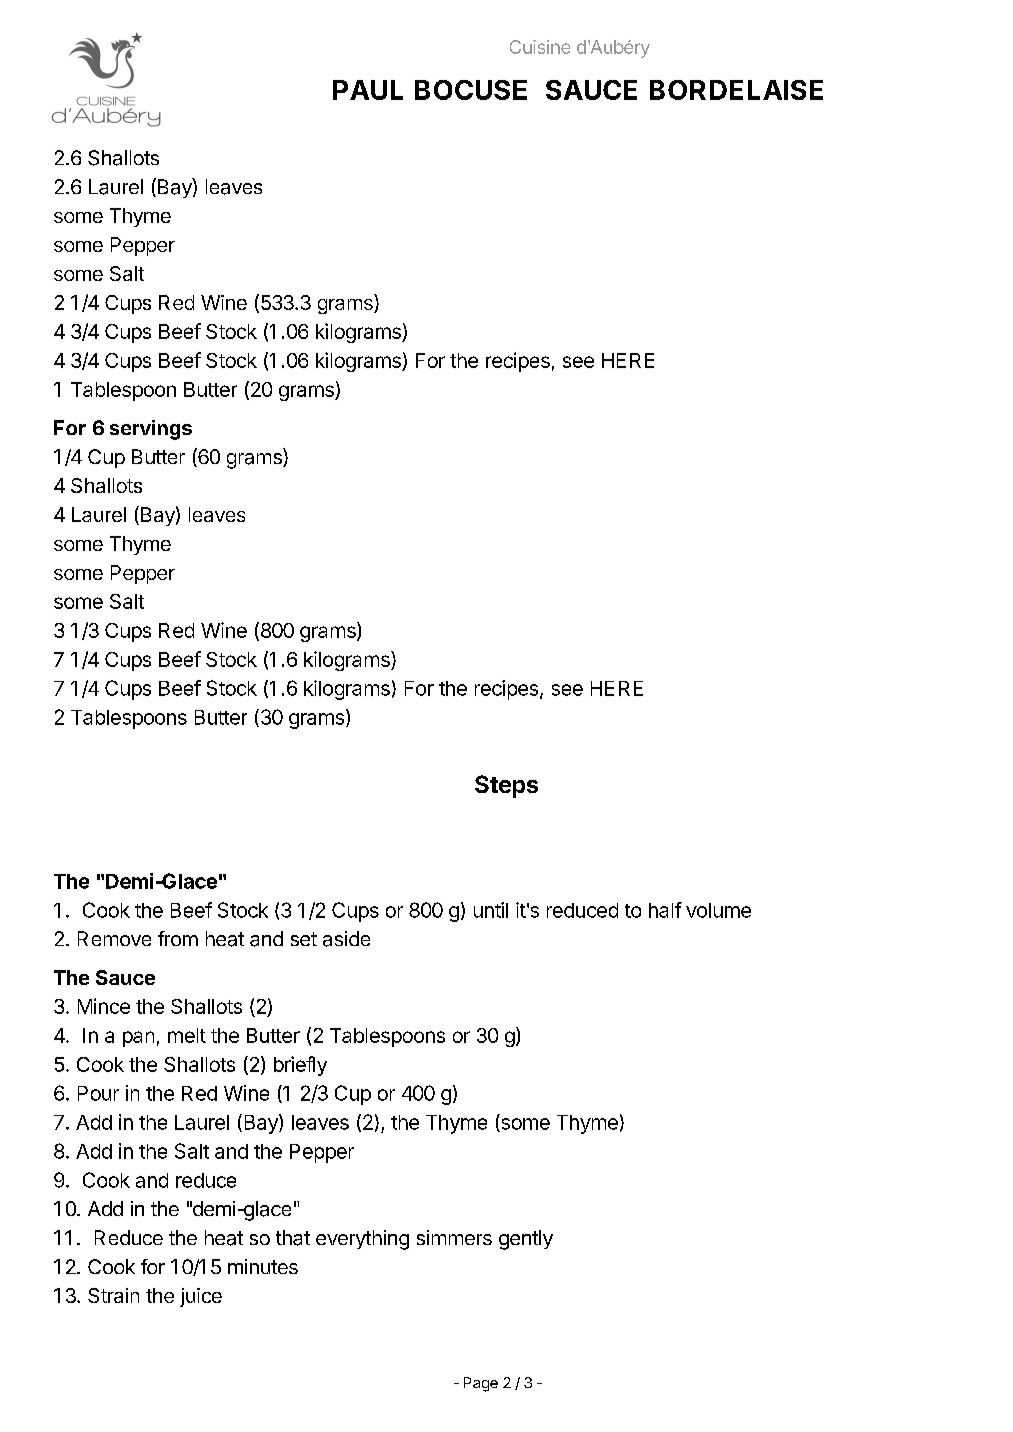 The width and height of the image is (1013, 1432). Describe the element at coordinates (506, 786) in the image. I see `Steps` at that location.
